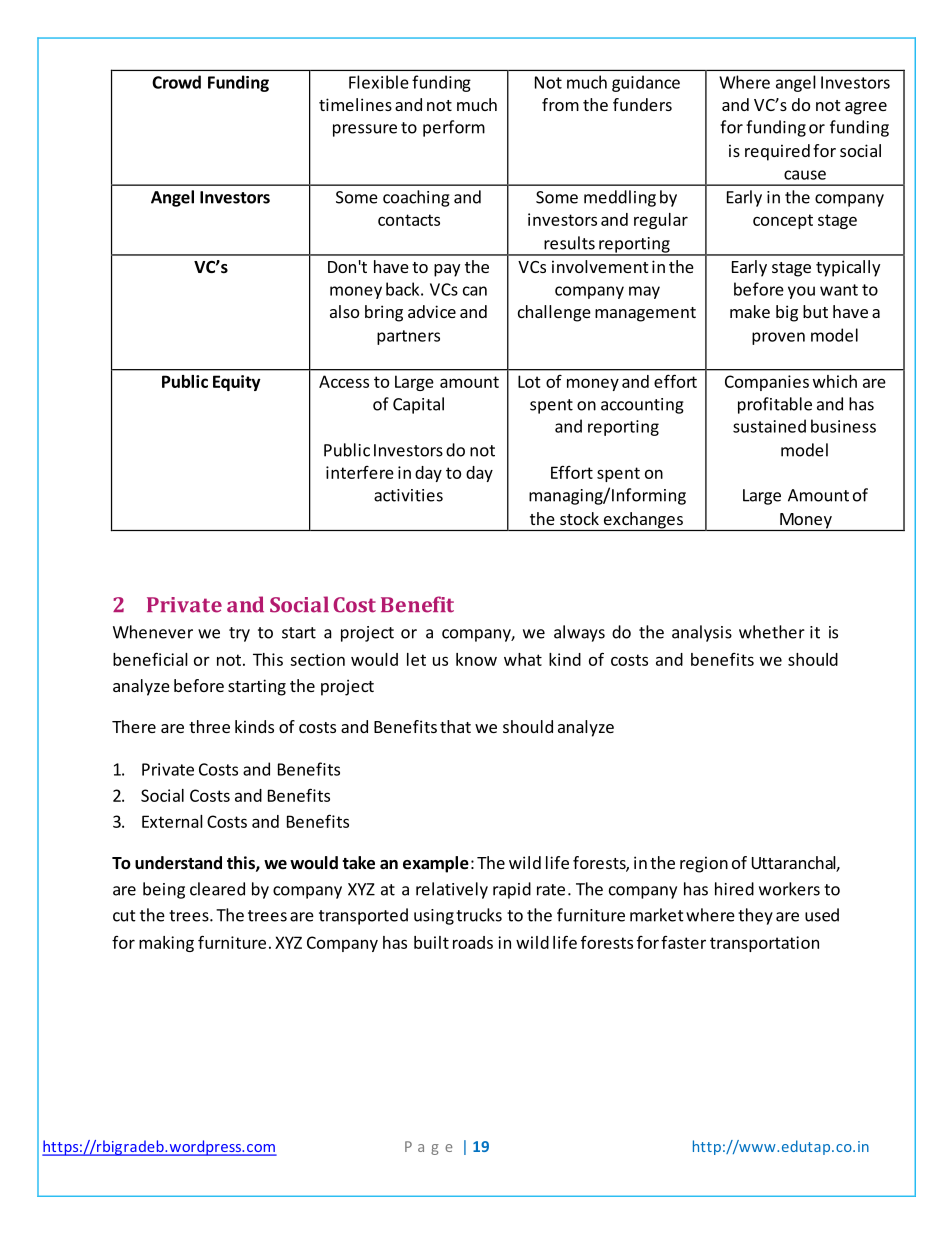 This page has width=952, height=1233. I want to click on know, so click(476, 659).
